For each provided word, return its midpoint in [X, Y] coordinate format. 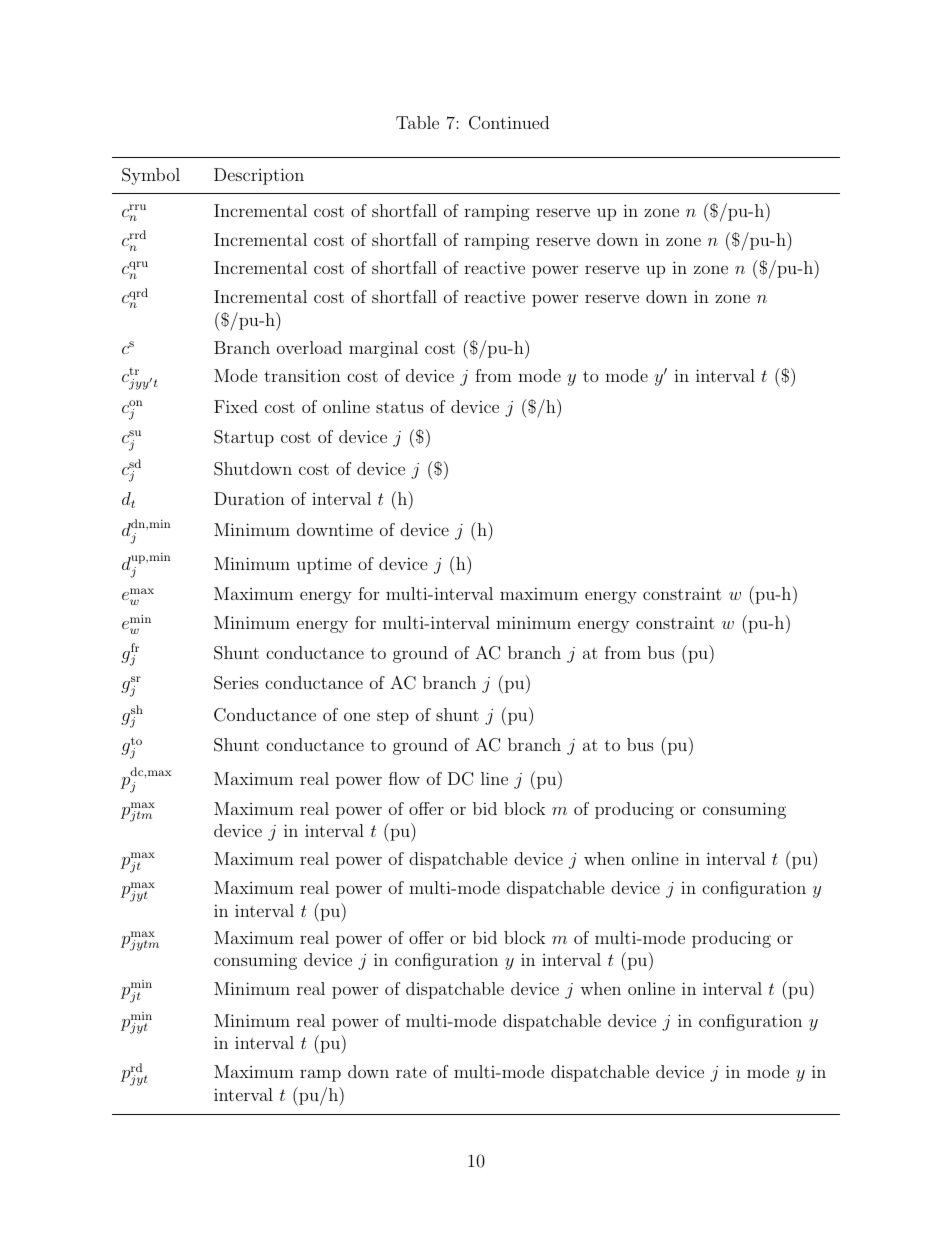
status [400, 407]
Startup [244, 438]
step [393, 717]
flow [404, 778]
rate [411, 1072]
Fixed [236, 406]
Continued [509, 123]
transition [302, 375]
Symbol [151, 176]
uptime [324, 566]
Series [236, 683]
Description [259, 176]
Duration [249, 498]
